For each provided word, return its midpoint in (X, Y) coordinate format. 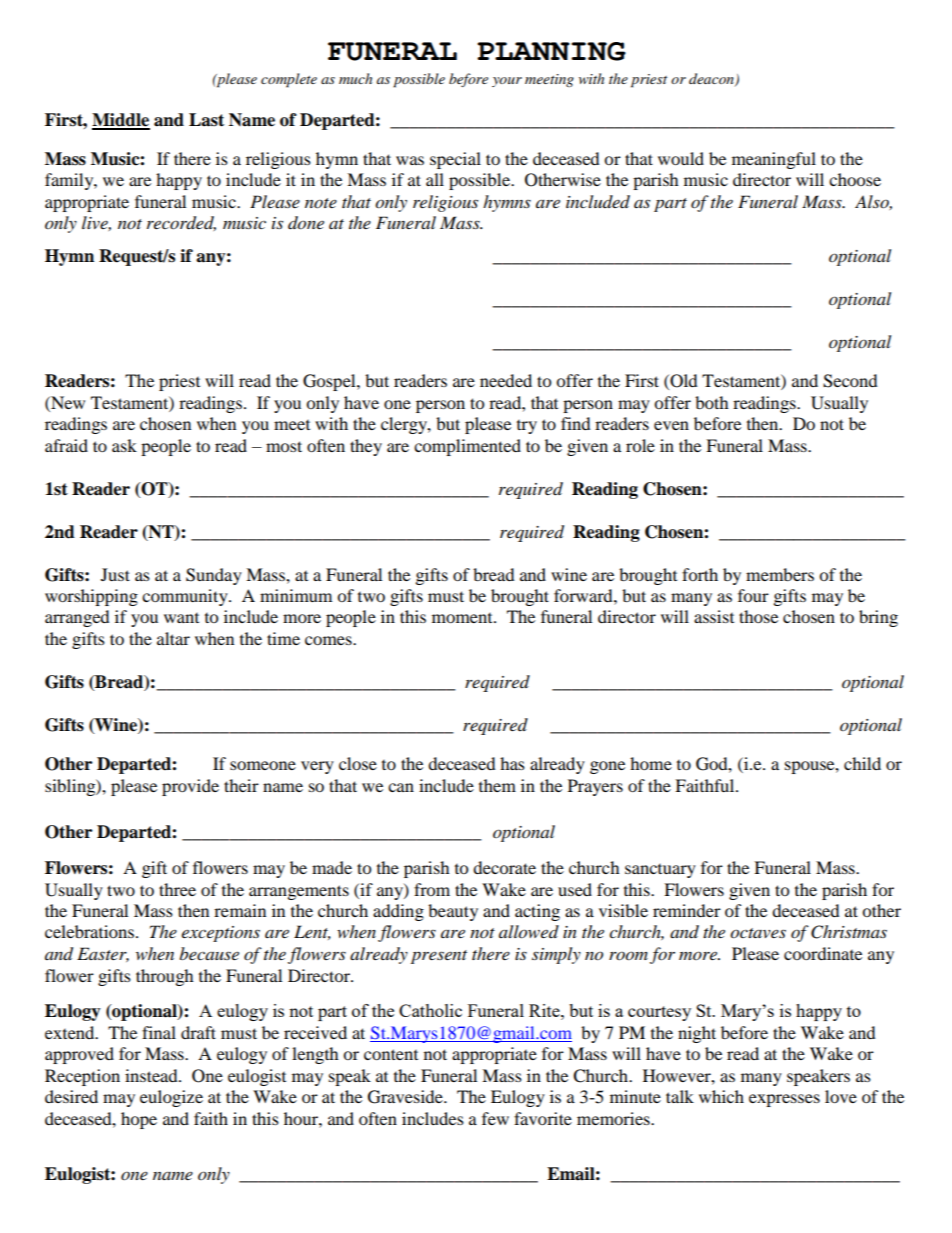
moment (463, 618)
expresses (784, 1100)
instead (152, 1075)
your (507, 82)
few (495, 1118)
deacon (712, 79)
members (780, 574)
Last (206, 120)
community (186, 597)
